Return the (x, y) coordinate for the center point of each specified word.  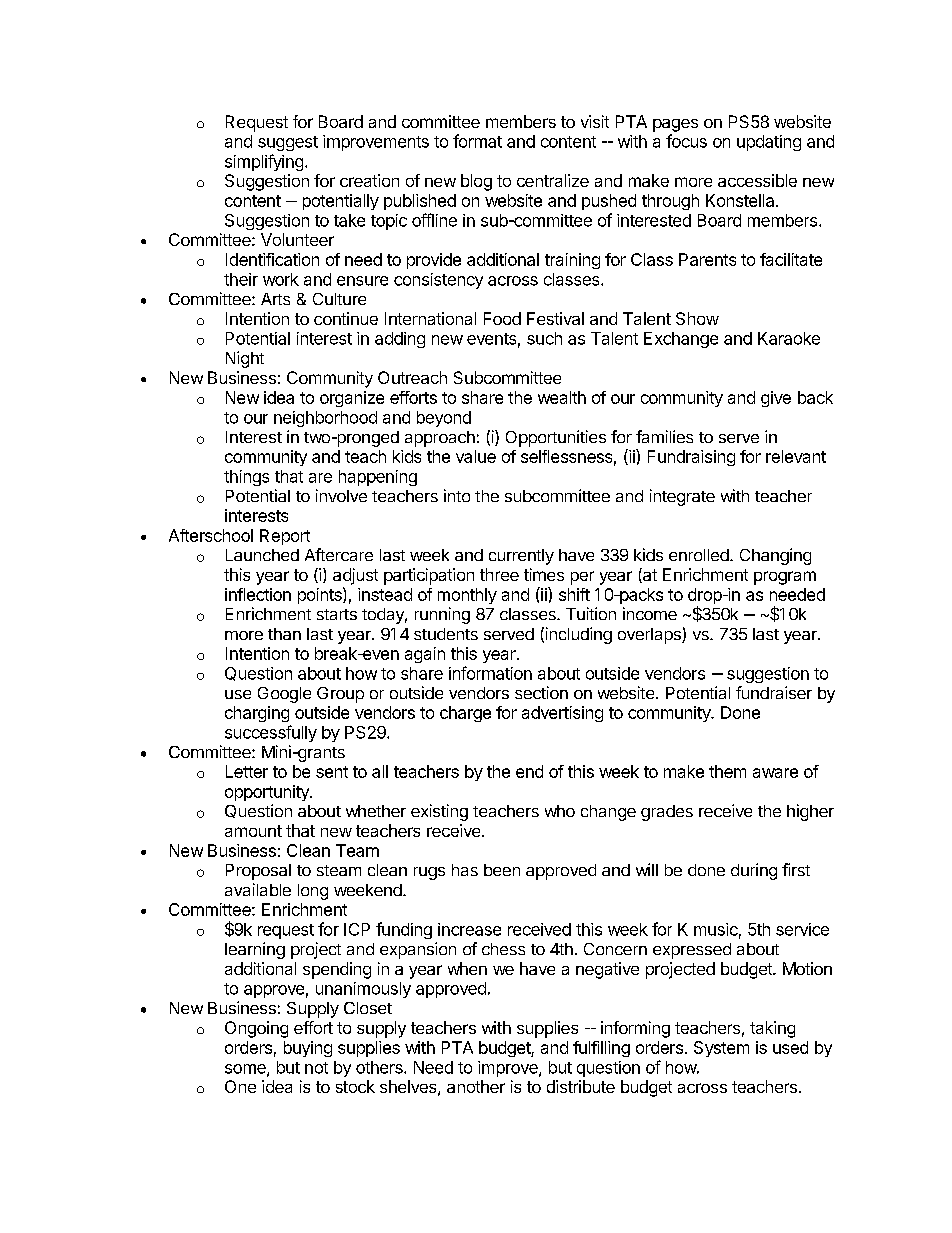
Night (245, 359)
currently (521, 557)
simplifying (264, 162)
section (541, 692)
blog (476, 182)
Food (502, 318)
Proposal (258, 872)
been (502, 870)
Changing (775, 556)
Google (284, 695)
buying (308, 1049)
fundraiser (774, 692)
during (754, 871)
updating (769, 143)
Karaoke (789, 338)
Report (285, 537)
